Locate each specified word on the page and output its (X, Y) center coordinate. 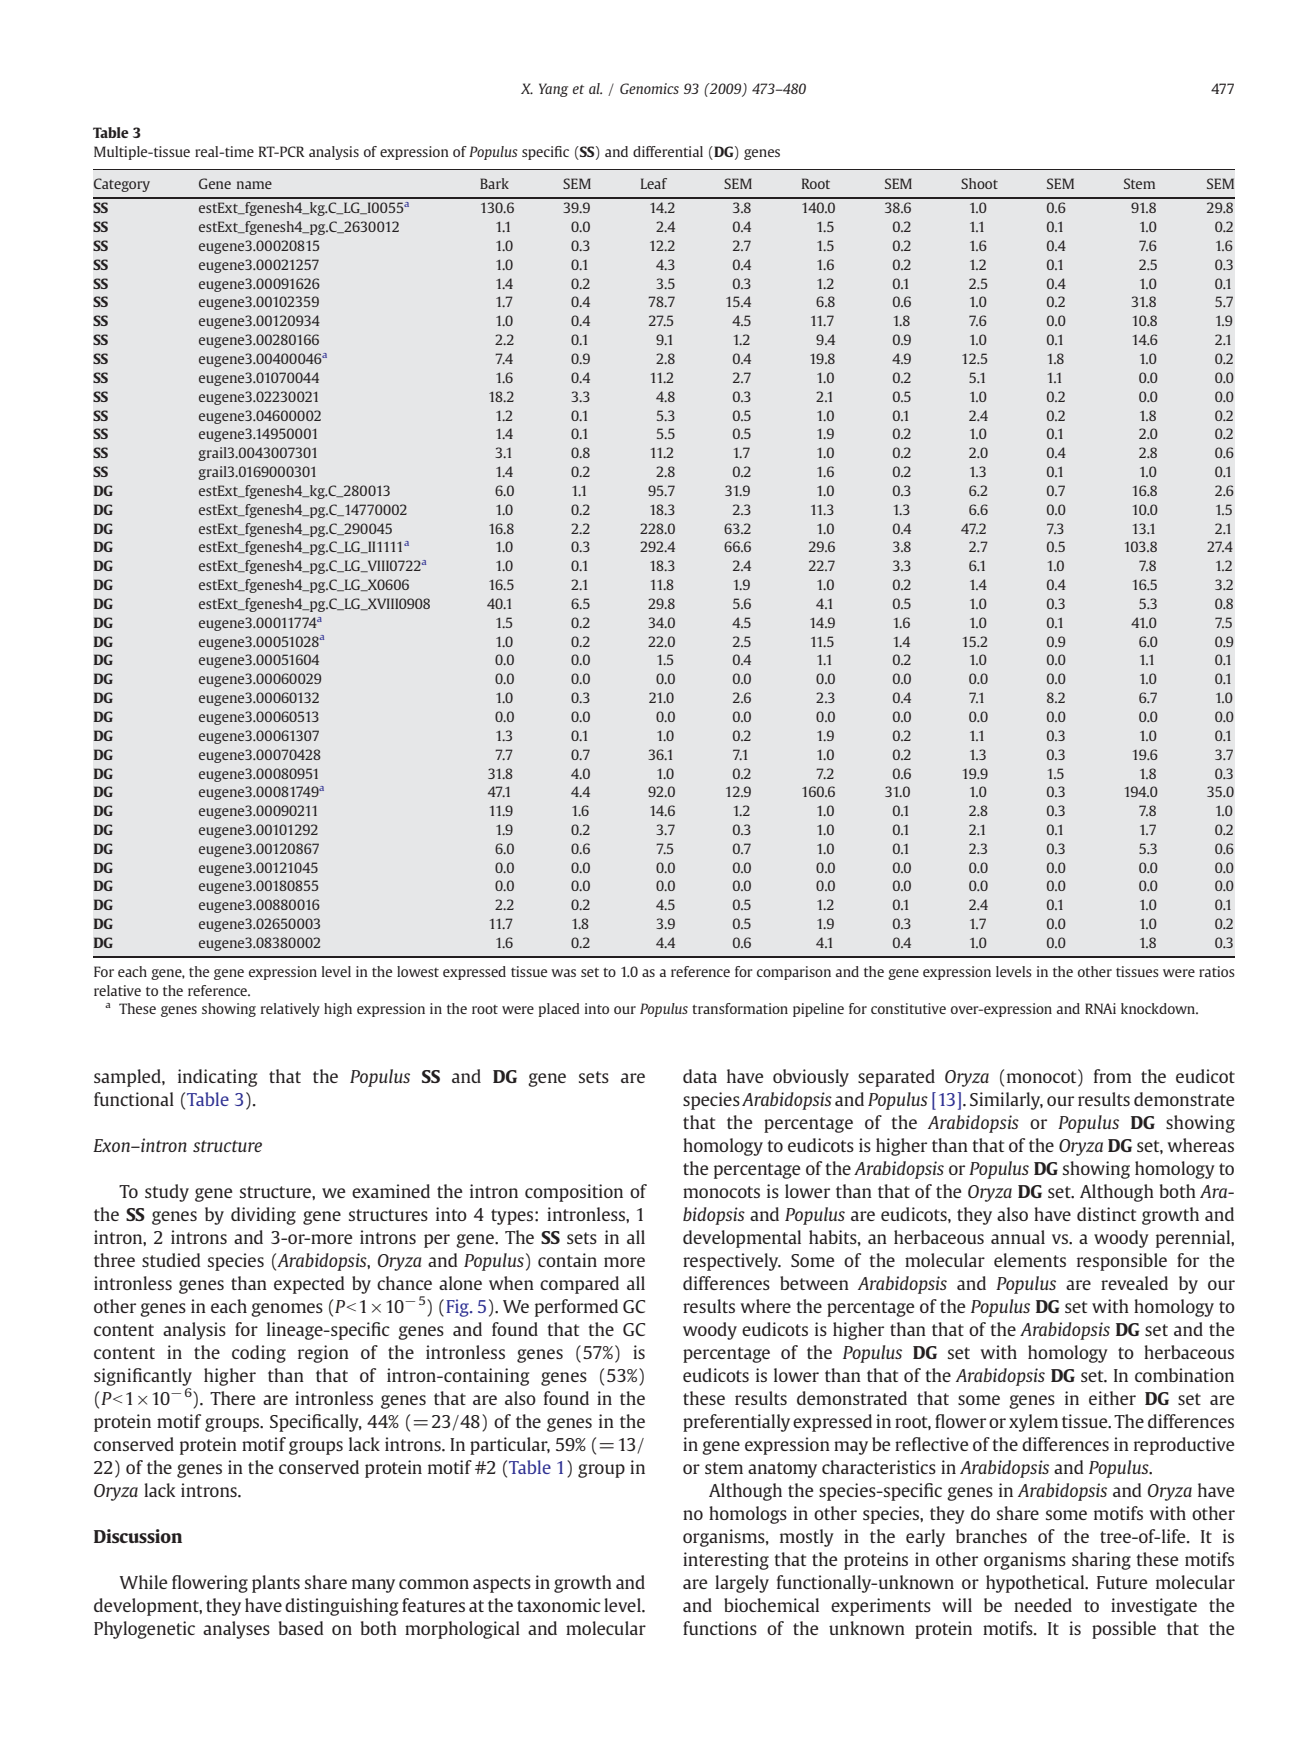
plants (276, 1584)
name (254, 185)
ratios (1217, 971)
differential (668, 151)
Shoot (979, 183)
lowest (418, 971)
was (563, 973)
